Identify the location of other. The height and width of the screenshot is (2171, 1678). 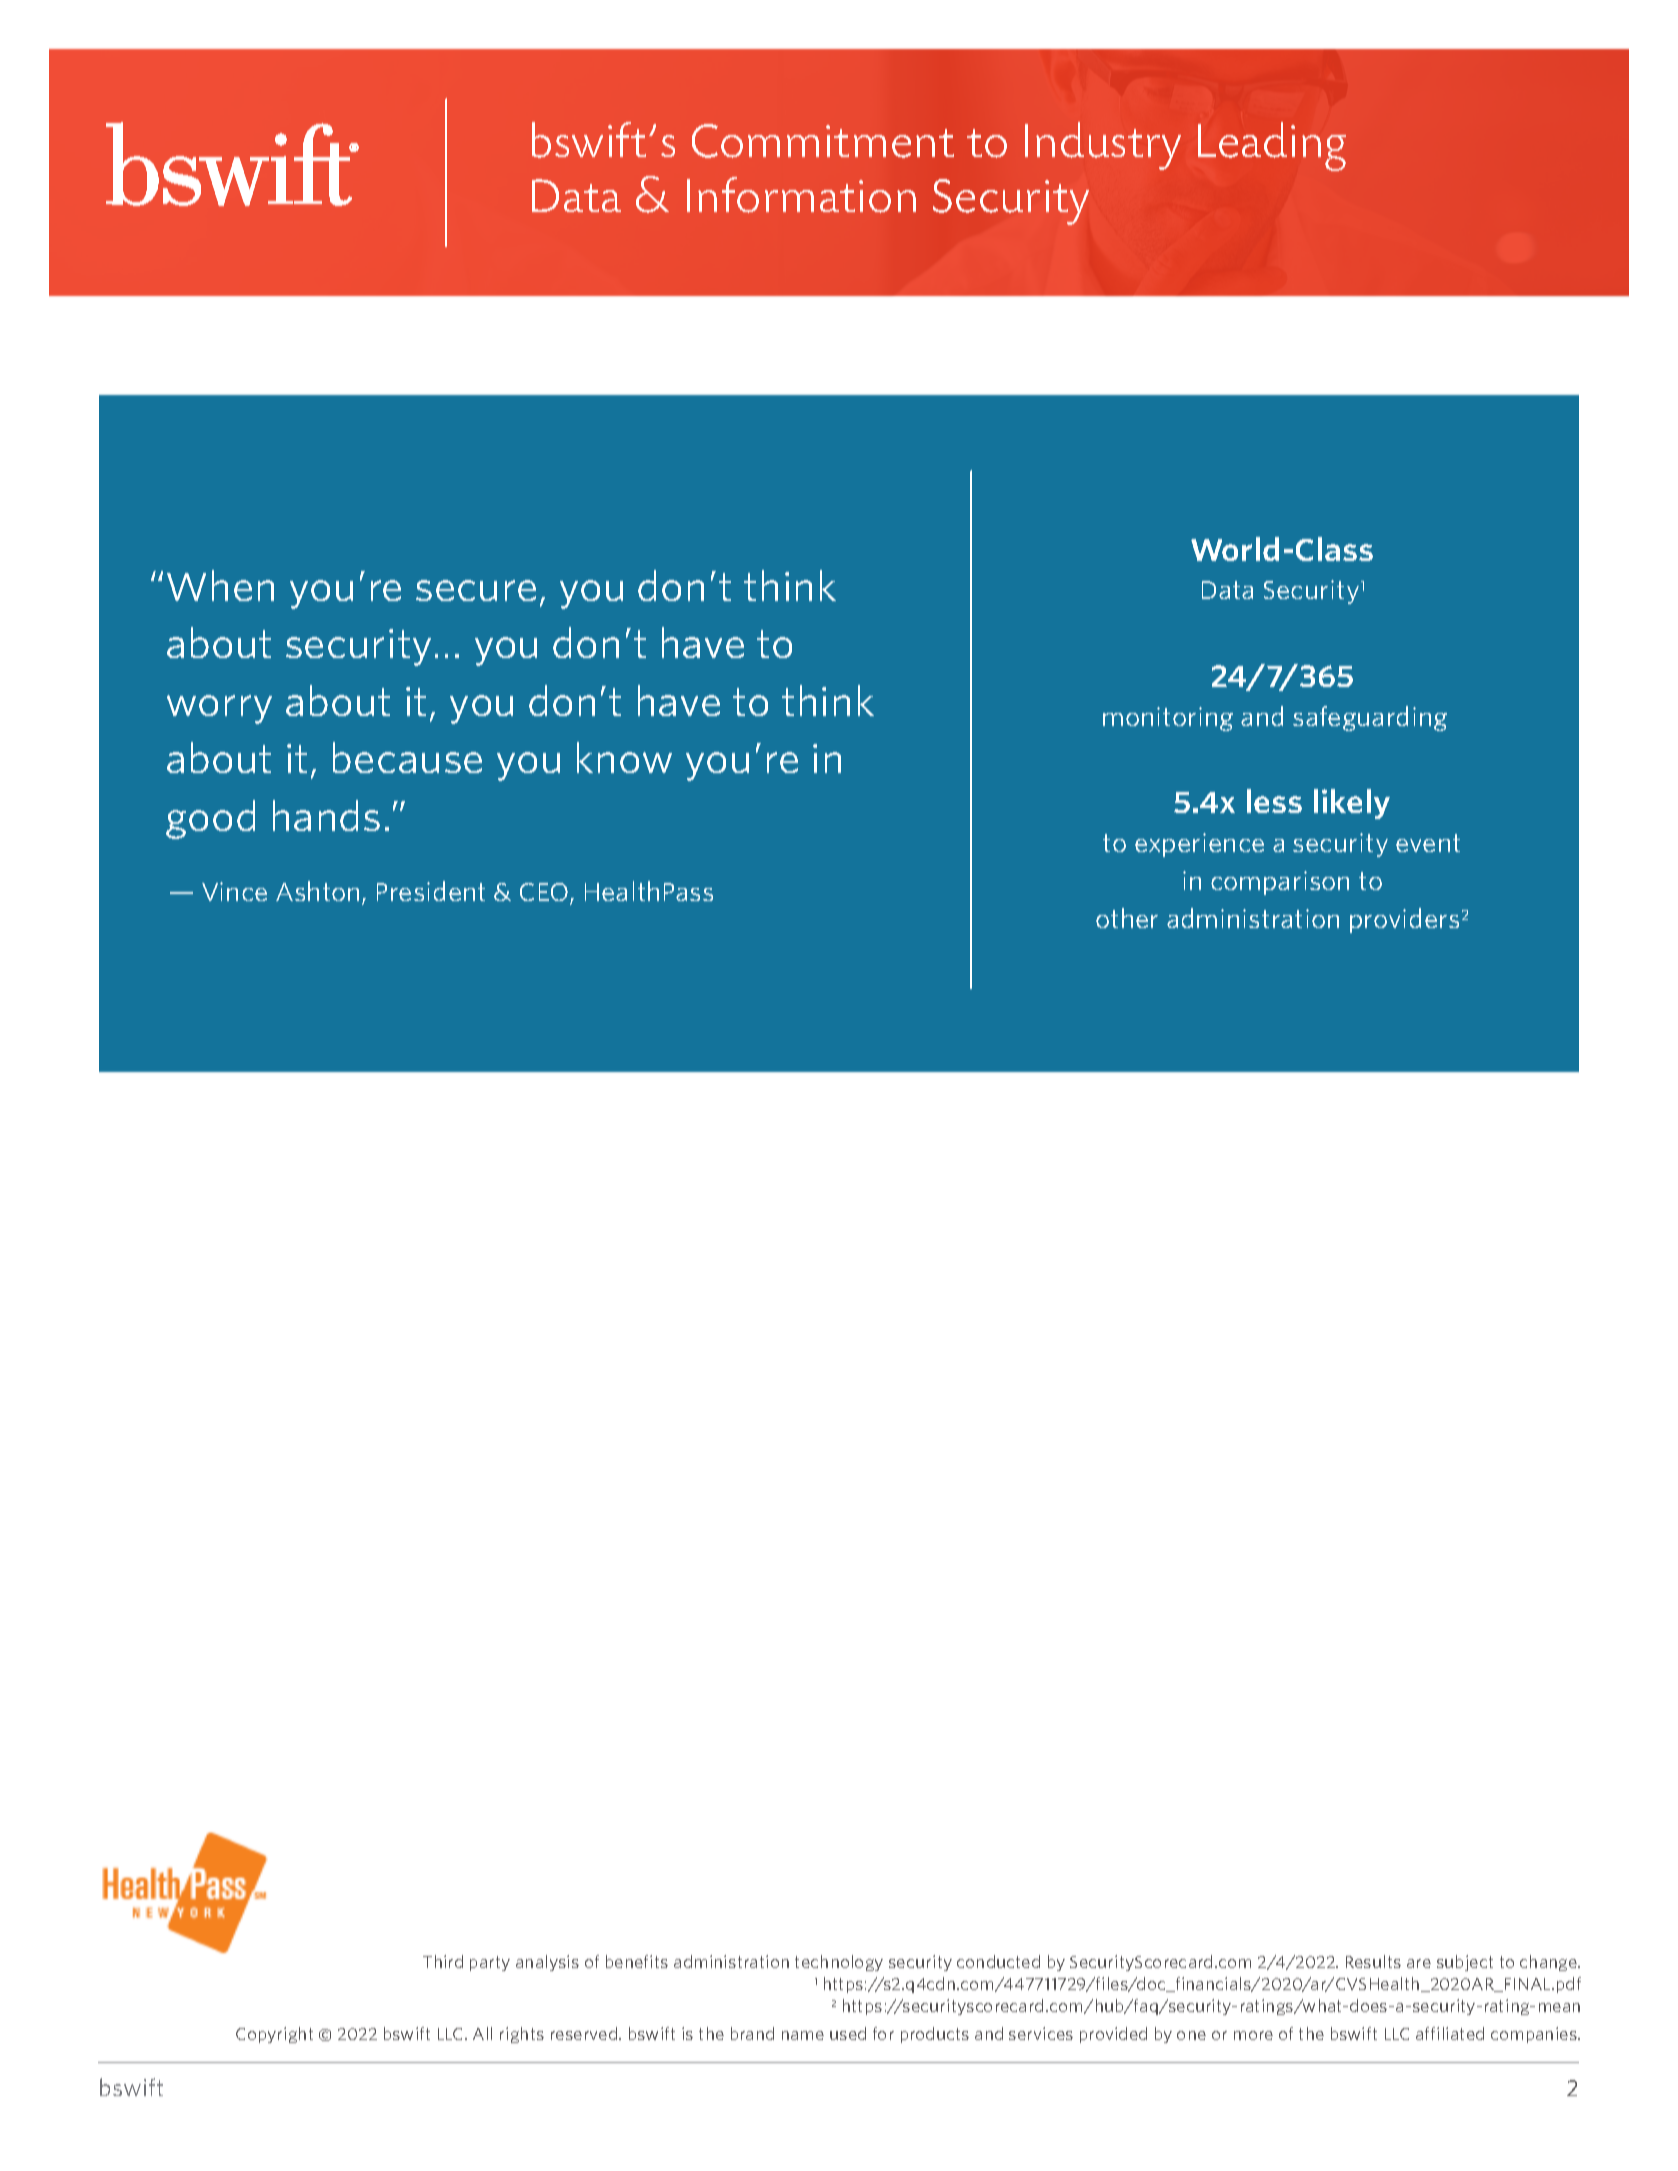
(1127, 918).
